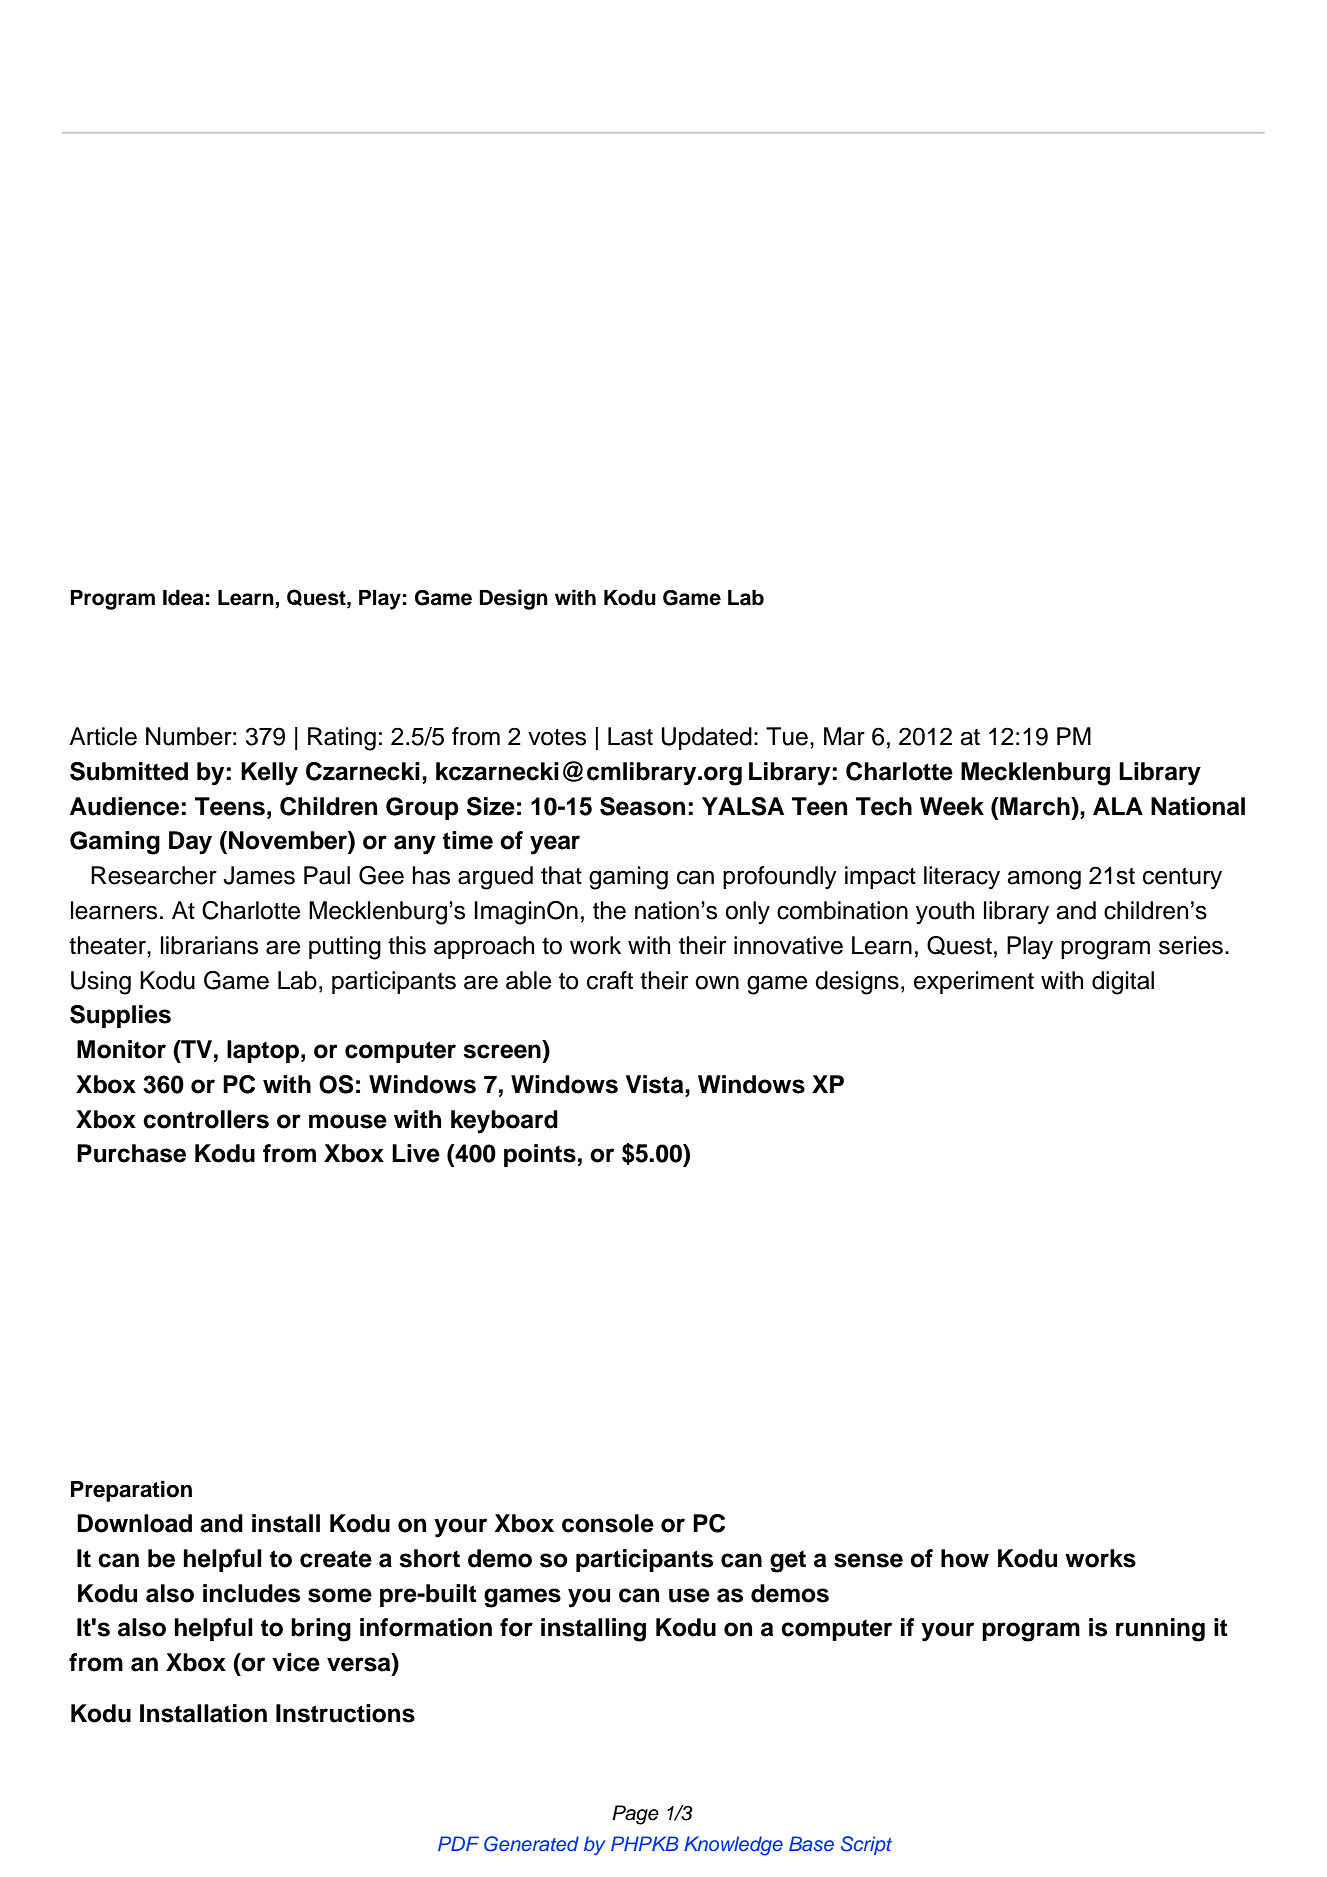  Describe the element at coordinates (345, 1713) in the screenshot. I see `Instructions` at that location.
